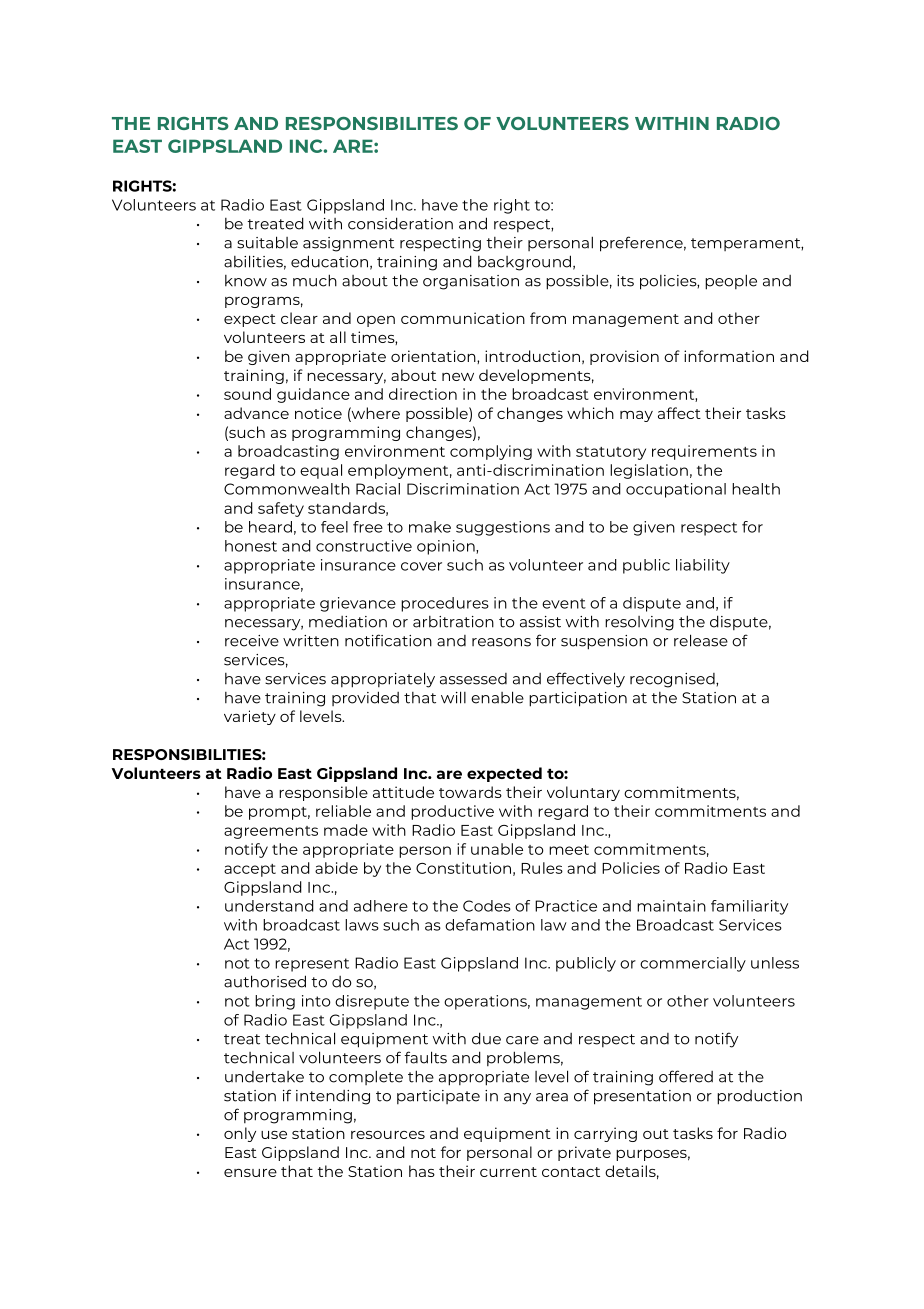  What do you see at coordinates (491, 452) in the screenshot?
I see `complying` at bounding box center [491, 452].
